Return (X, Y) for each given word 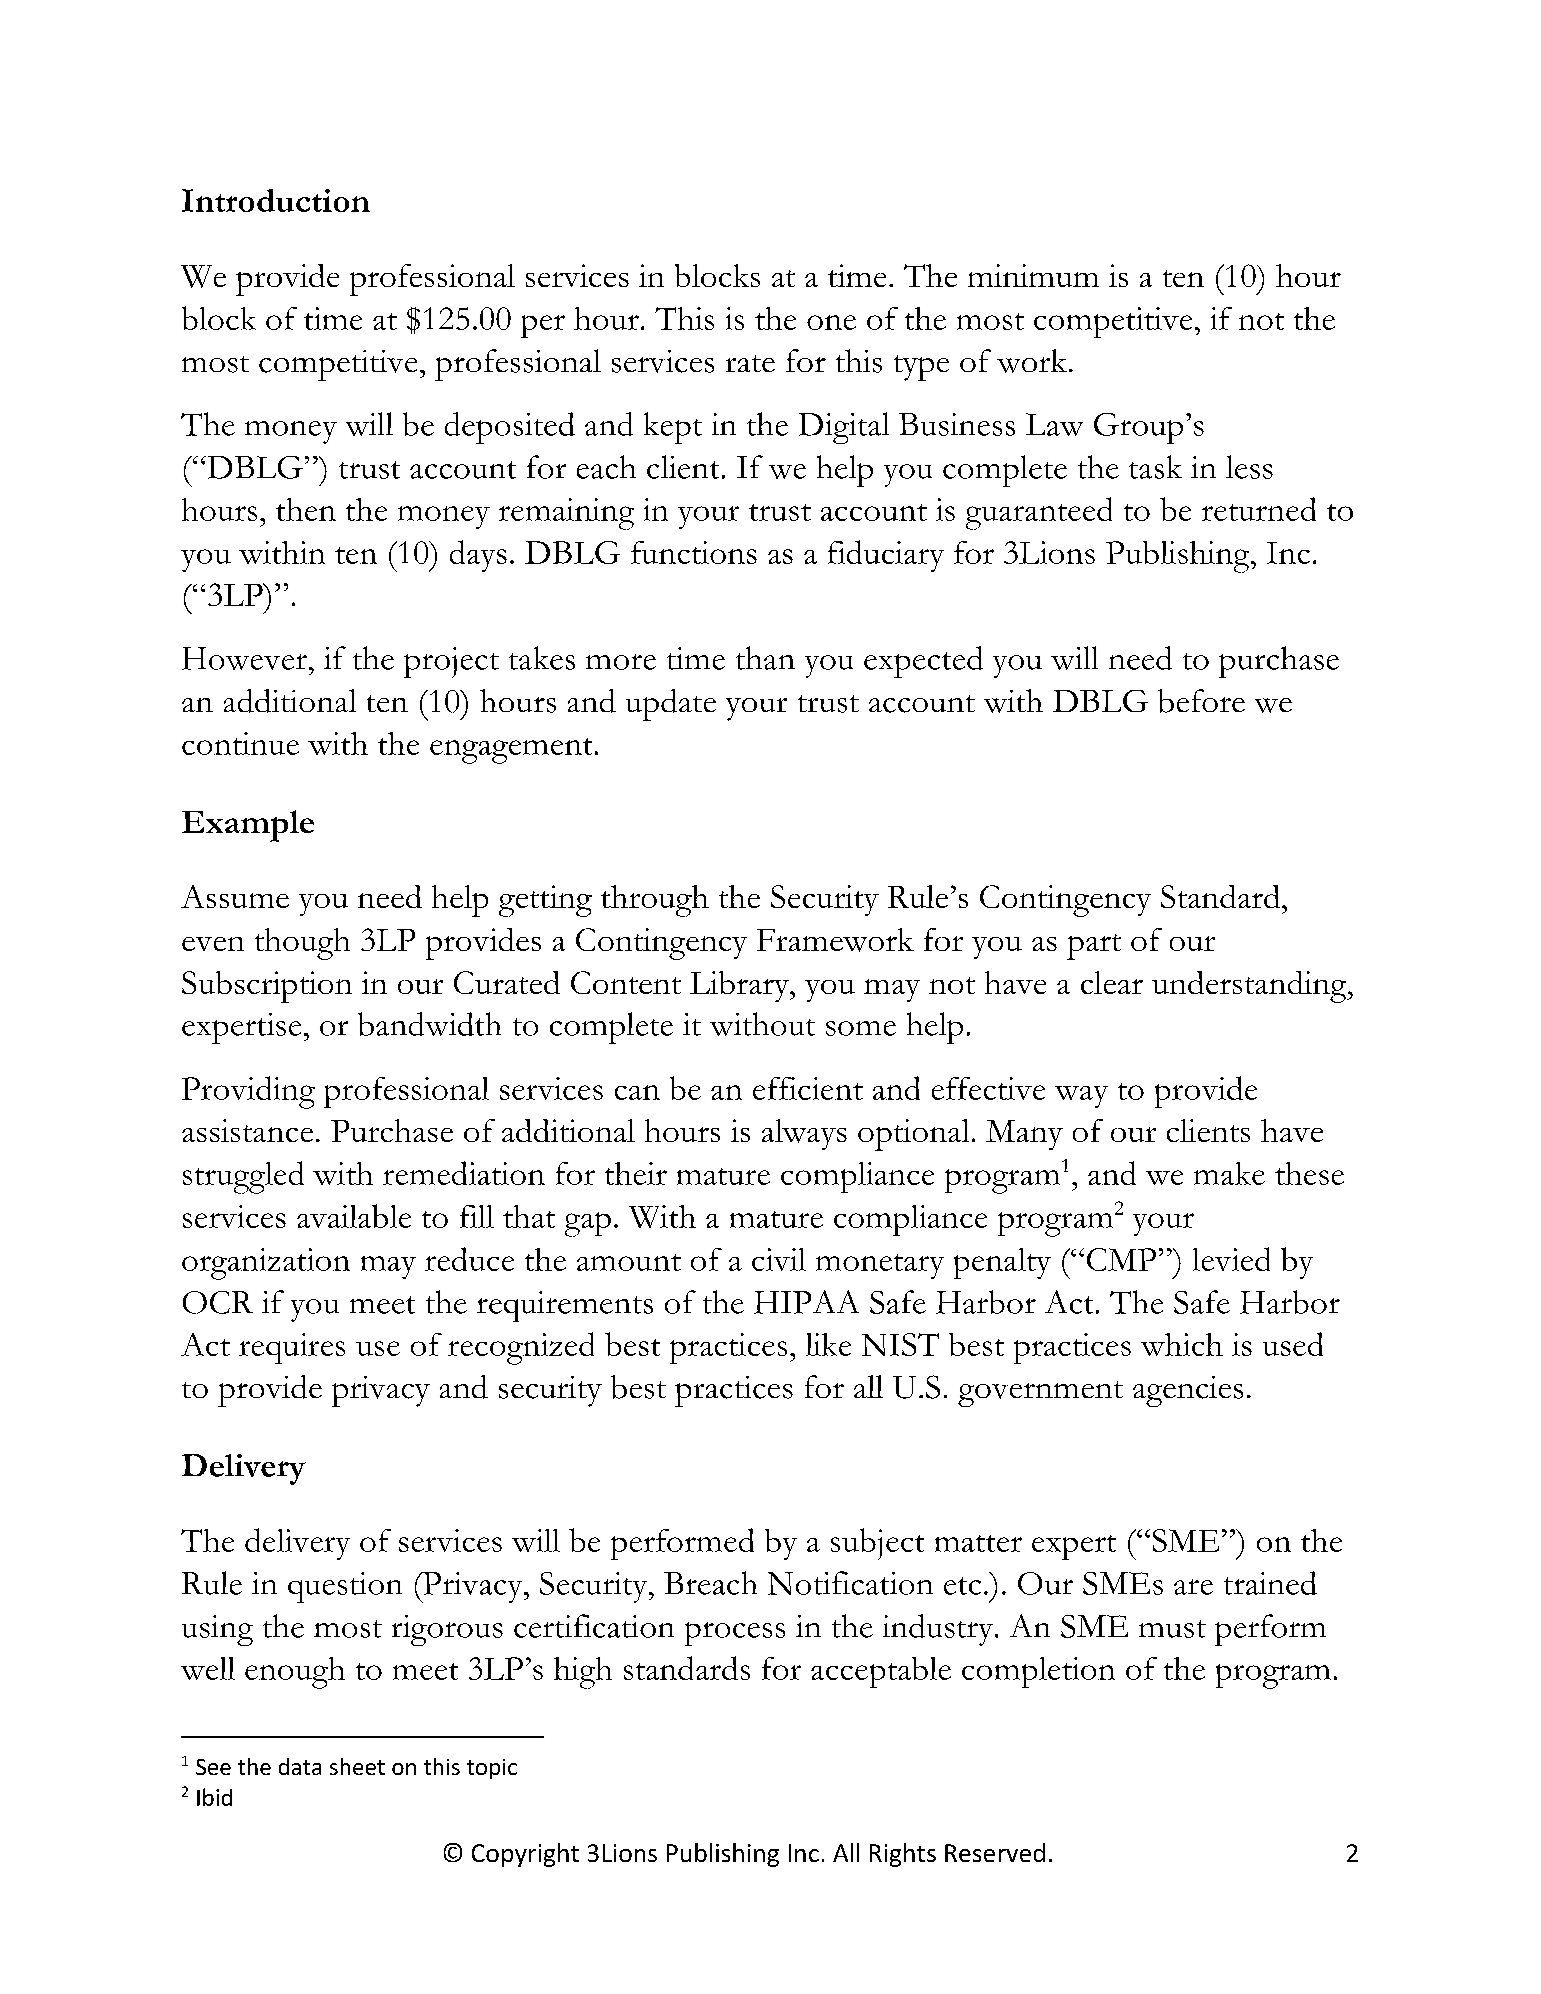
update (671, 705)
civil (779, 1259)
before (1201, 701)
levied (1231, 1259)
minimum (1033, 275)
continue (240, 743)
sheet (357, 1766)
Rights (903, 1855)
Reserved (995, 1852)
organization (266, 1264)
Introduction (276, 200)
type (921, 368)
